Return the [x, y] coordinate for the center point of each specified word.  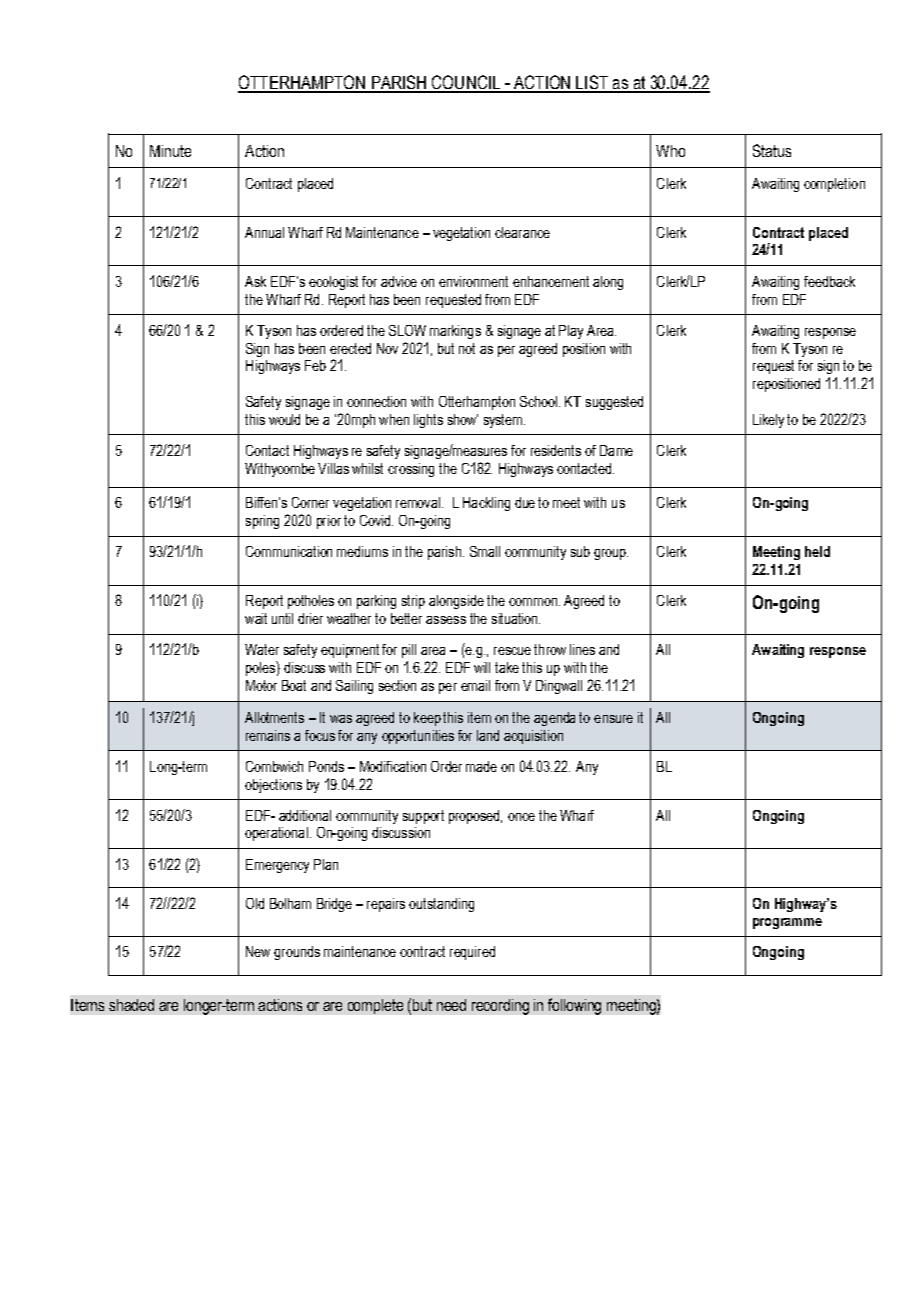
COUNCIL [466, 83]
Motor [261, 685]
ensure [613, 719]
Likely [768, 421]
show [463, 419]
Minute [170, 151]
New [258, 951]
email [475, 685]
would [284, 419]
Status [772, 150]
